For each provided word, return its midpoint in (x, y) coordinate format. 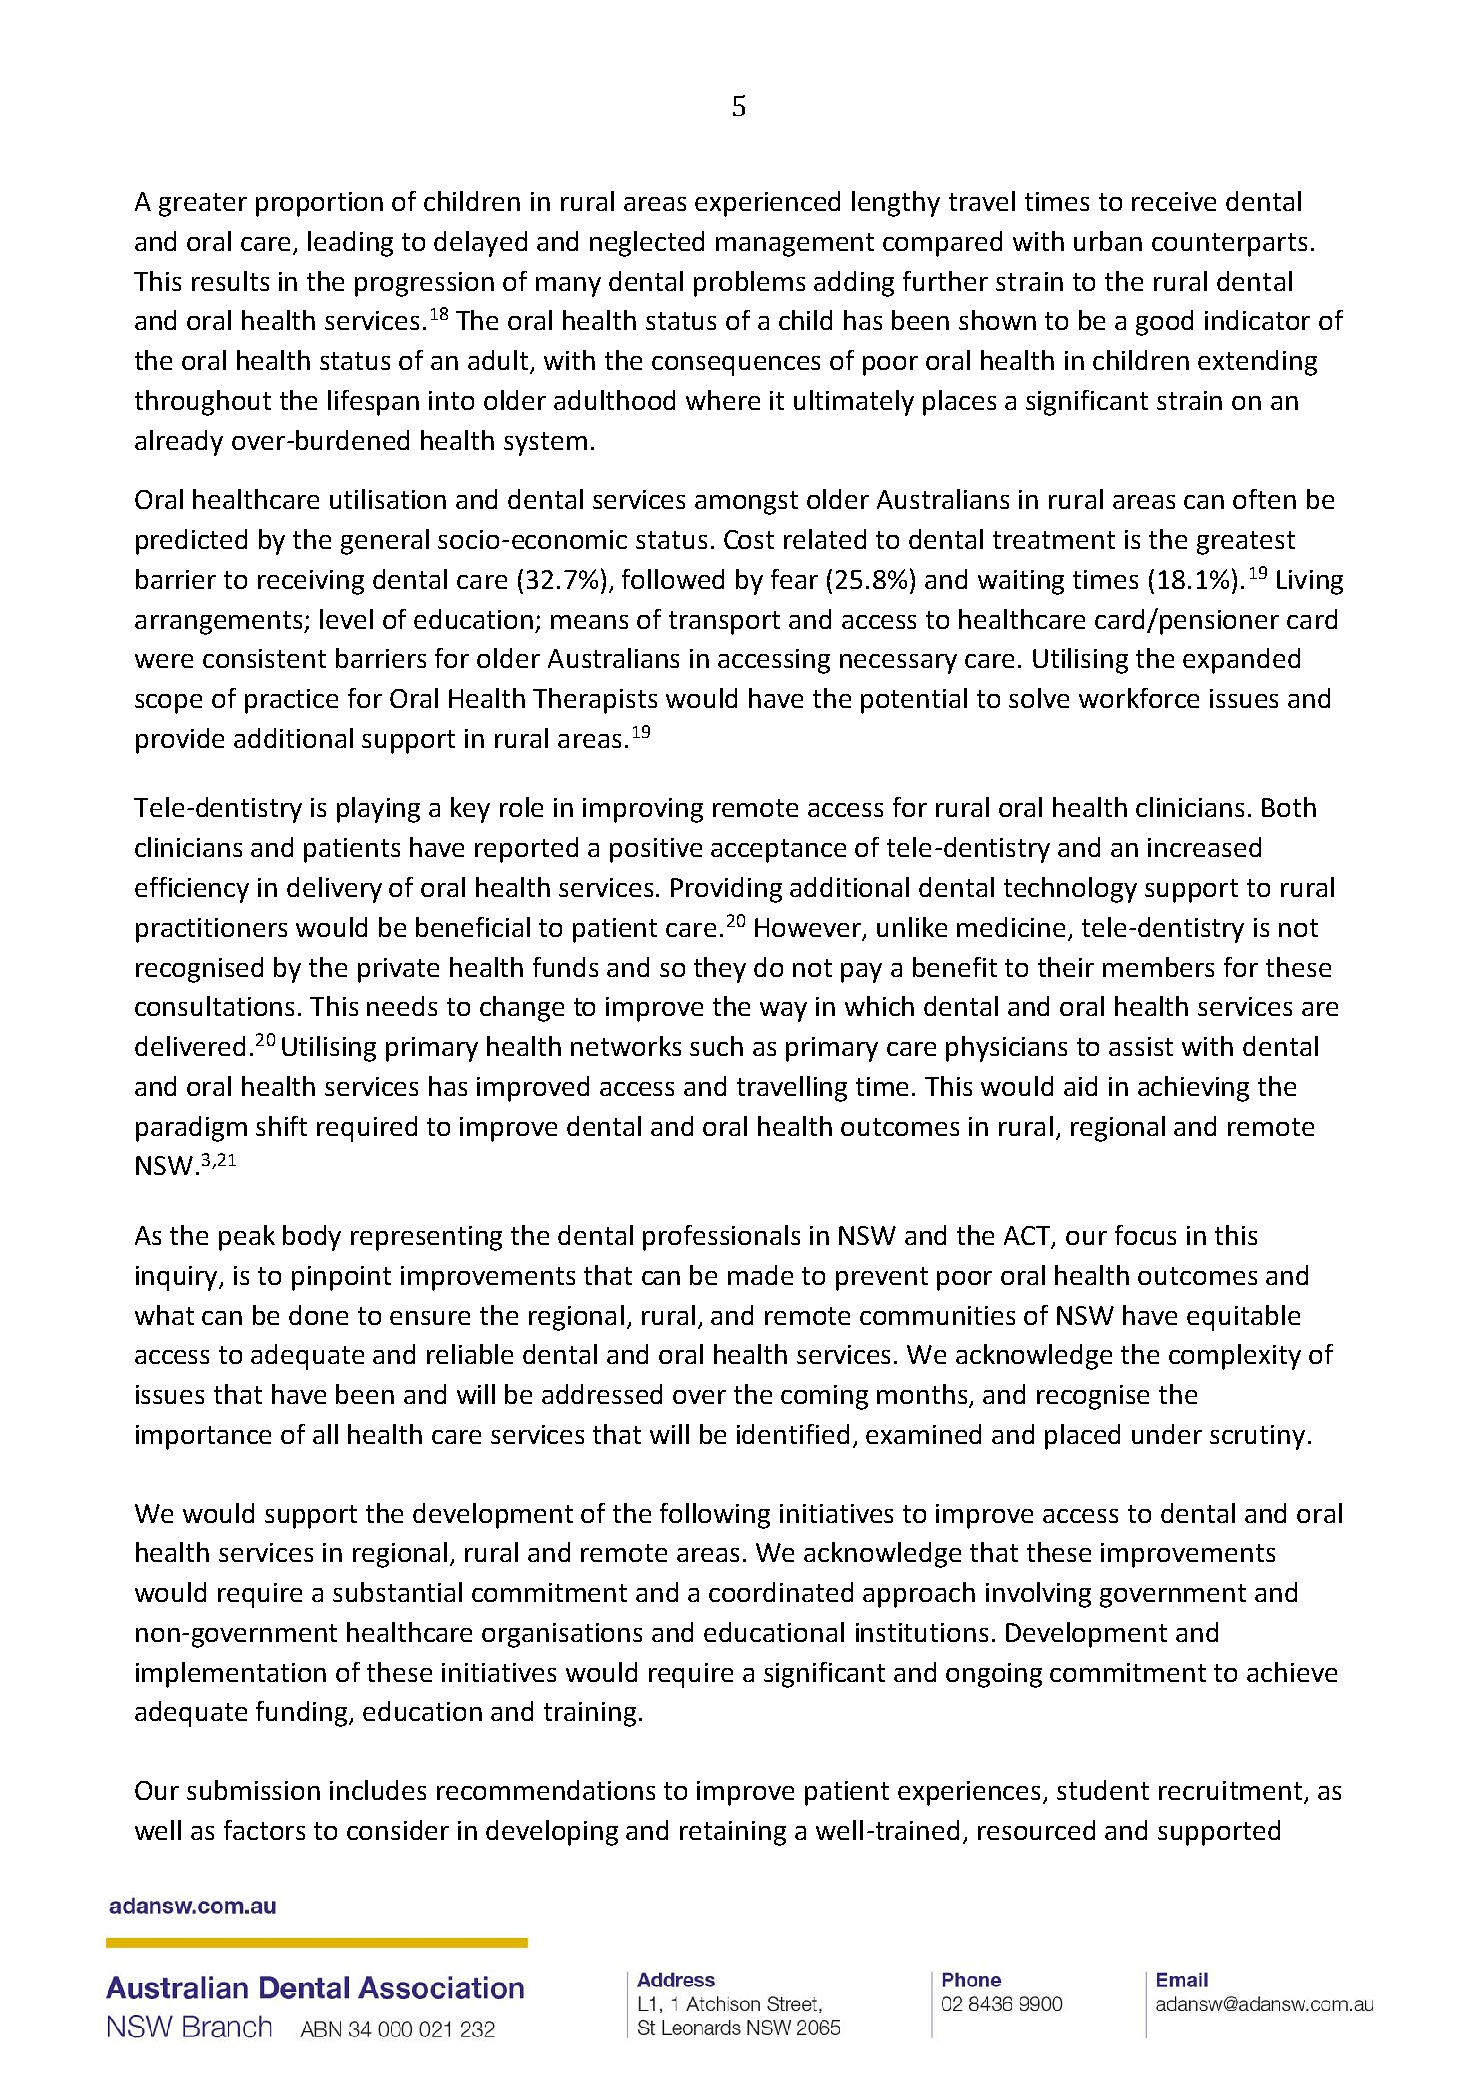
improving (643, 810)
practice (291, 701)
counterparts (1229, 245)
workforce (1139, 698)
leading (350, 244)
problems (749, 284)
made (760, 1275)
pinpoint (341, 1278)
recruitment (1232, 1792)
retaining (733, 1833)
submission (253, 1790)
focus (1145, 1235)
